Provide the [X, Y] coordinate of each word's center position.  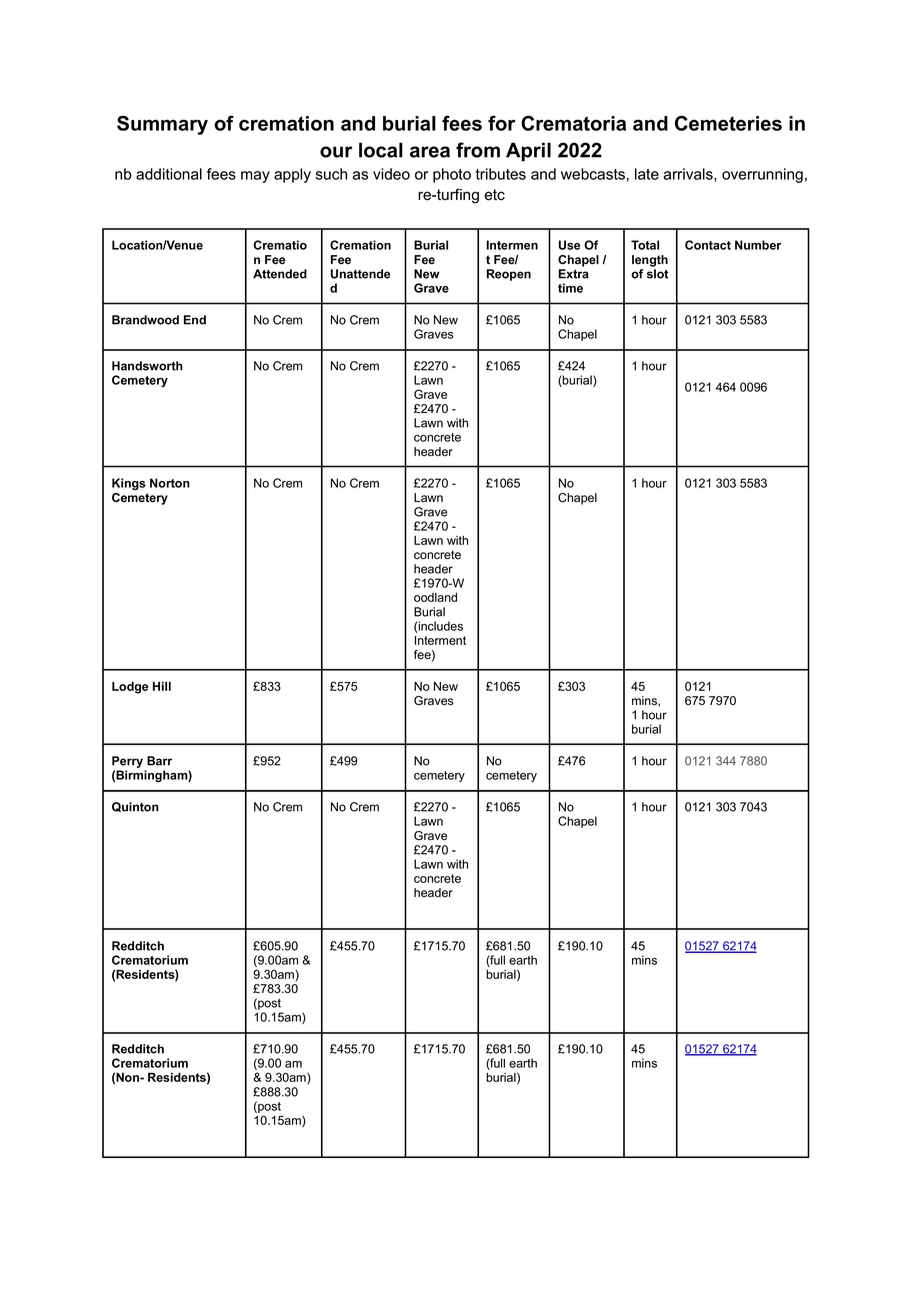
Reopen [509, 275]
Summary [162, 125]
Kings [129, 484]
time [570, 288]
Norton [170, 483]
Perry [127, 762]
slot [658, 274]
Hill [162, 686]
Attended [280, 274]
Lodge [130, 688]
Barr [159, 761]
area [430, 152]
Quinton [135, 807]
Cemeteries [728, 123]
